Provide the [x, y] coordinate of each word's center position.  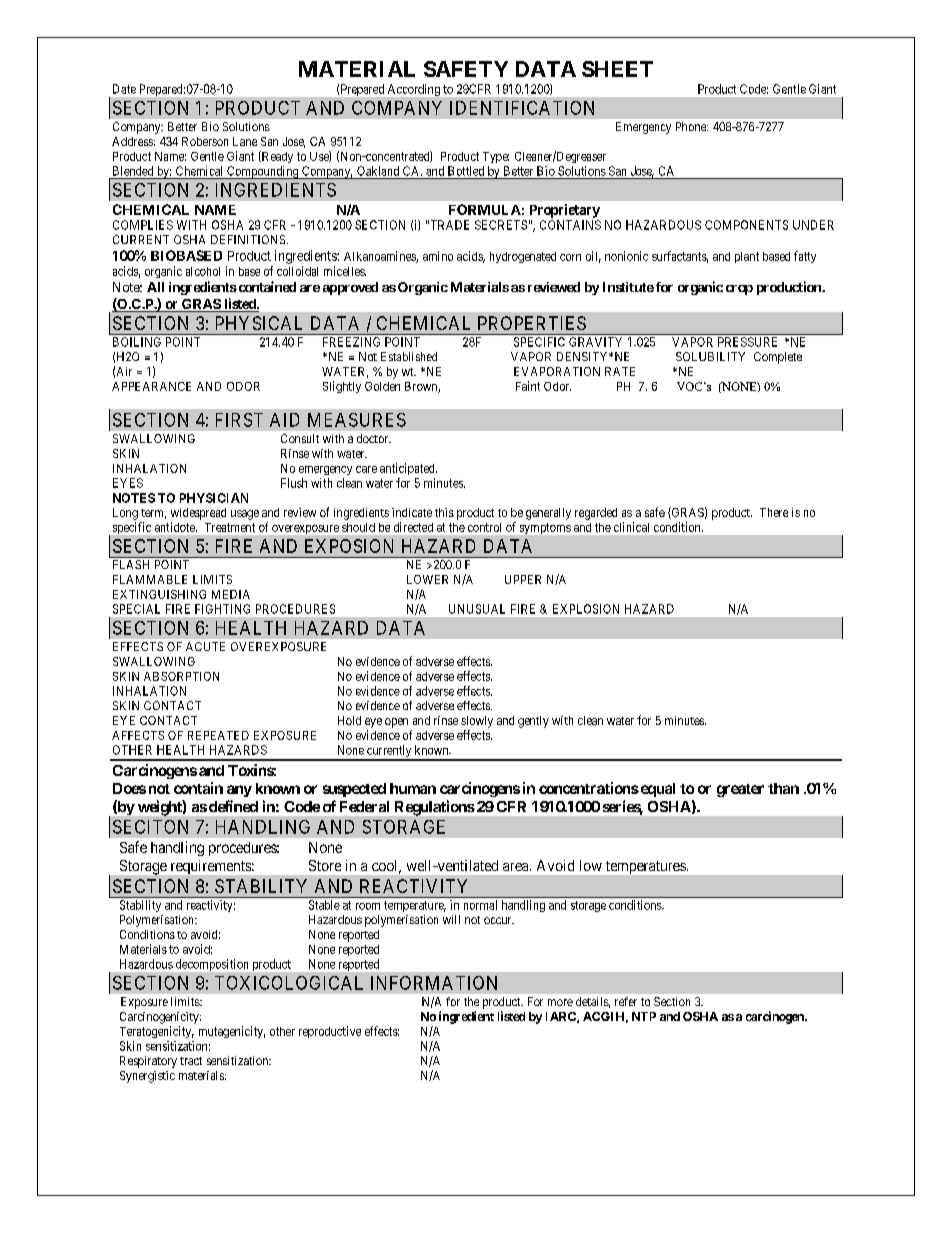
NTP [644, 1016]
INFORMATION [434, 983]
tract [191, 1061]
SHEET [617, 69]
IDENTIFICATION [522, 108]
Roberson [205, 141]
